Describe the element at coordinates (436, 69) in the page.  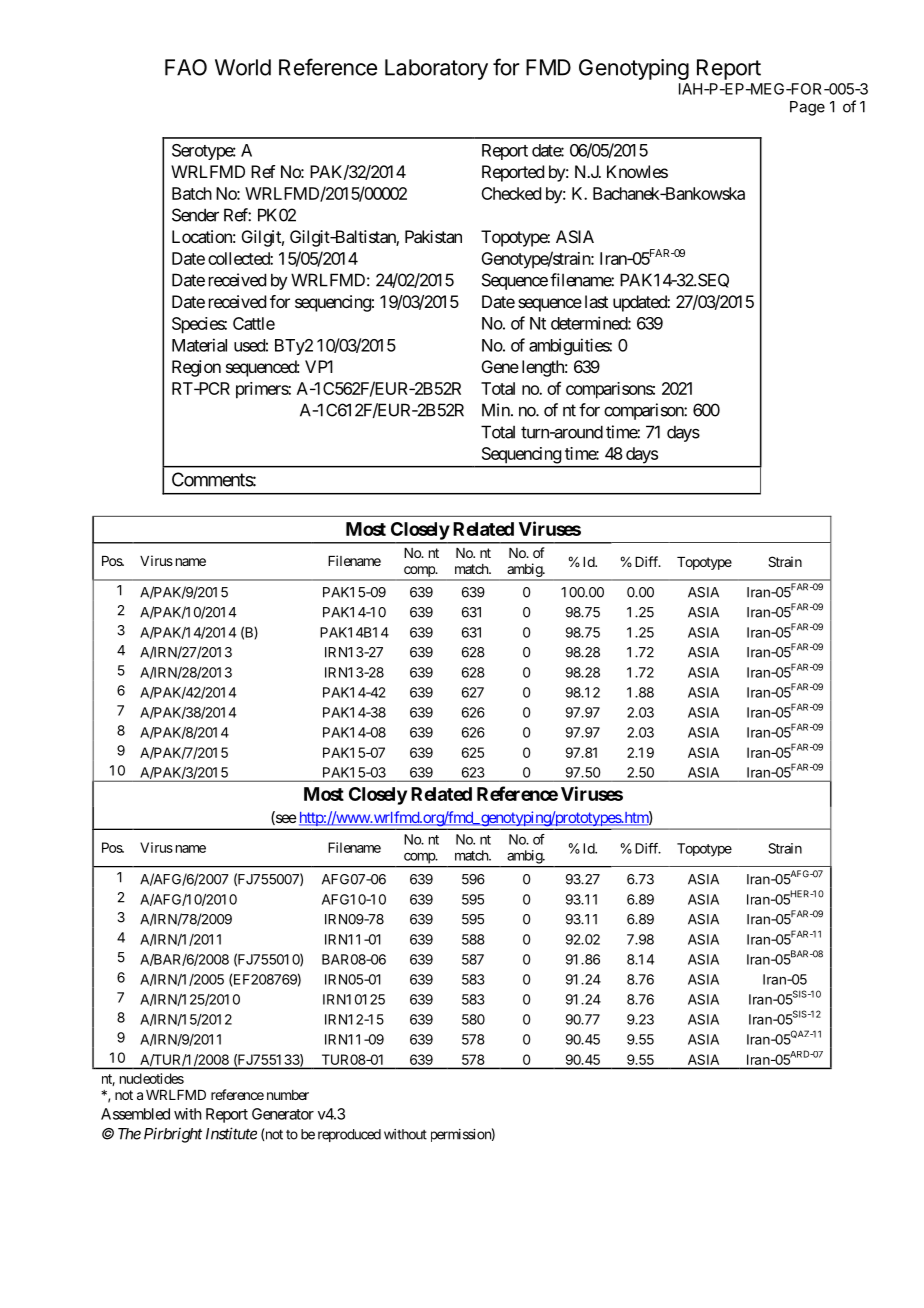
I see `Laboratory` at that location.
